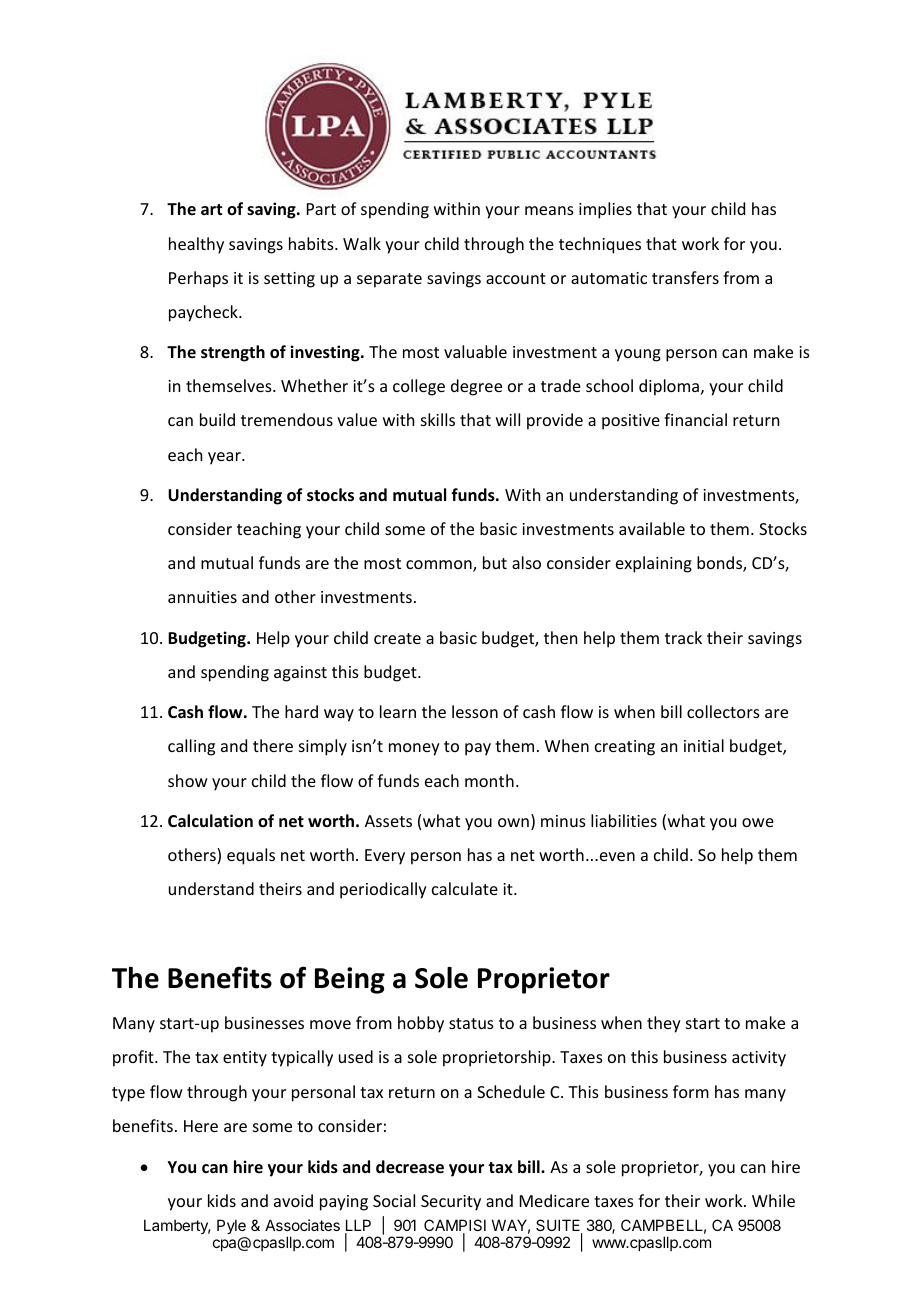 The width and height of the page is (924, 1308). I want to click on transfers, so click(685, 277).
